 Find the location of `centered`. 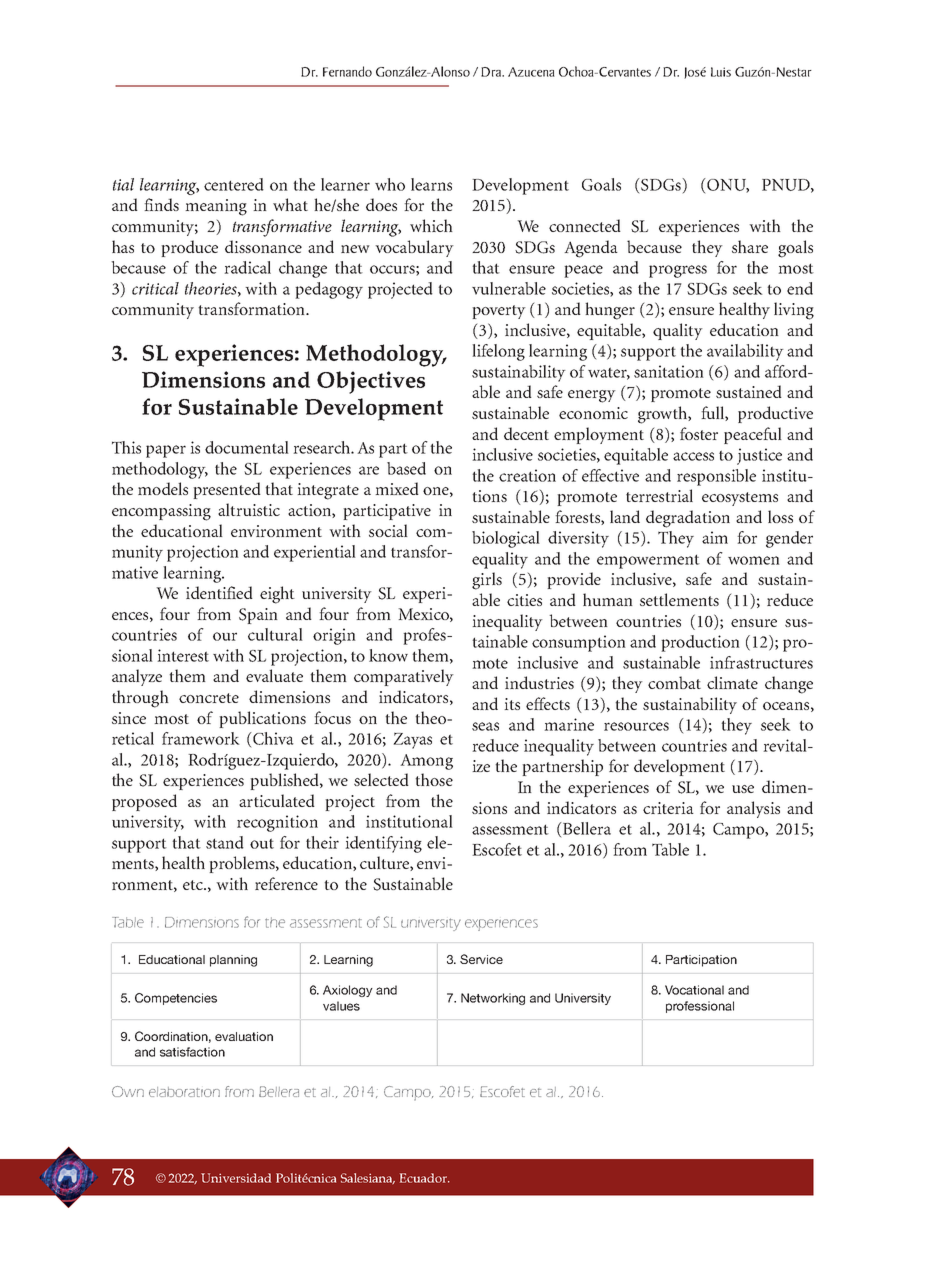

centered is located at coordinates (234, 184).
